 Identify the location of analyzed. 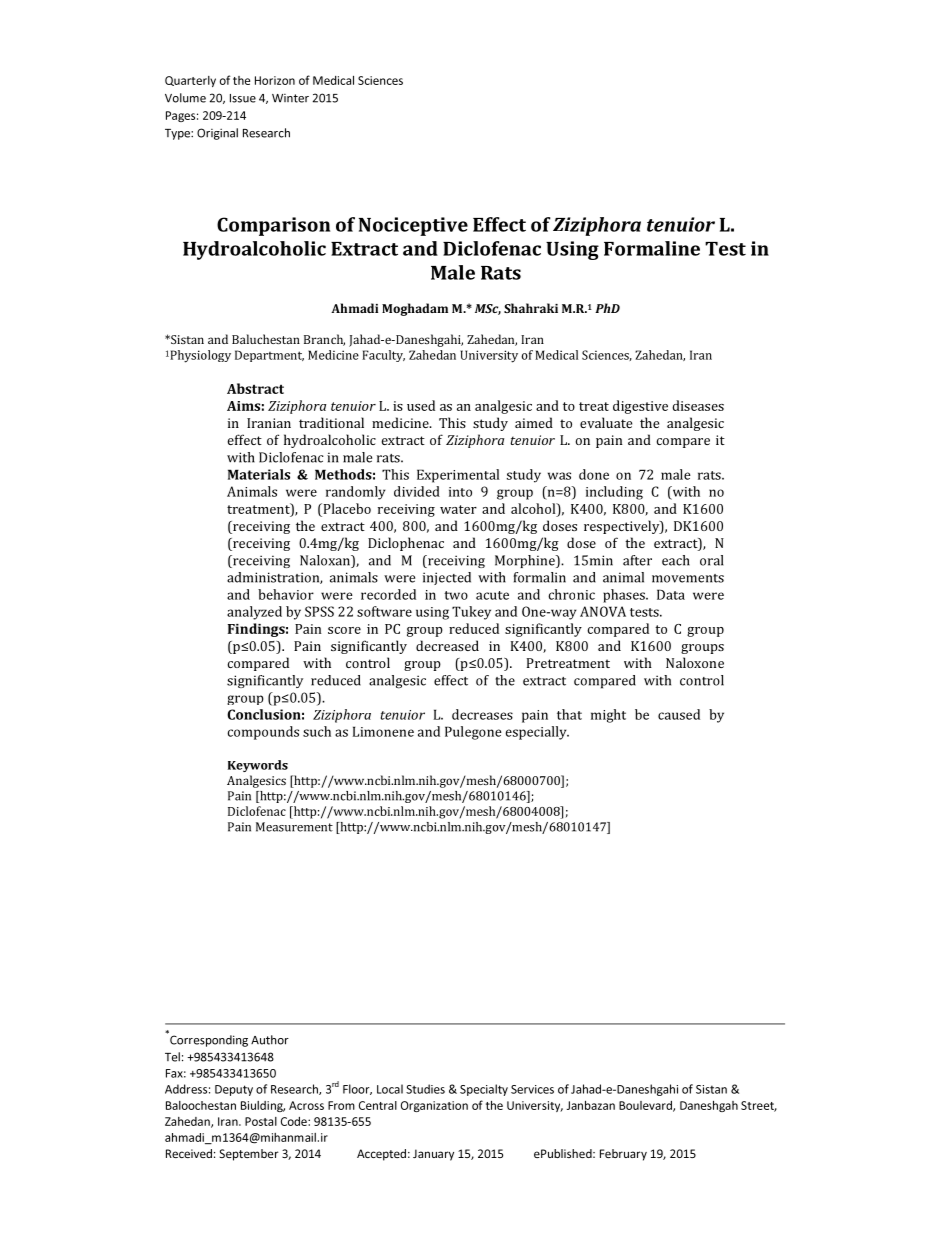
(254, 613).
